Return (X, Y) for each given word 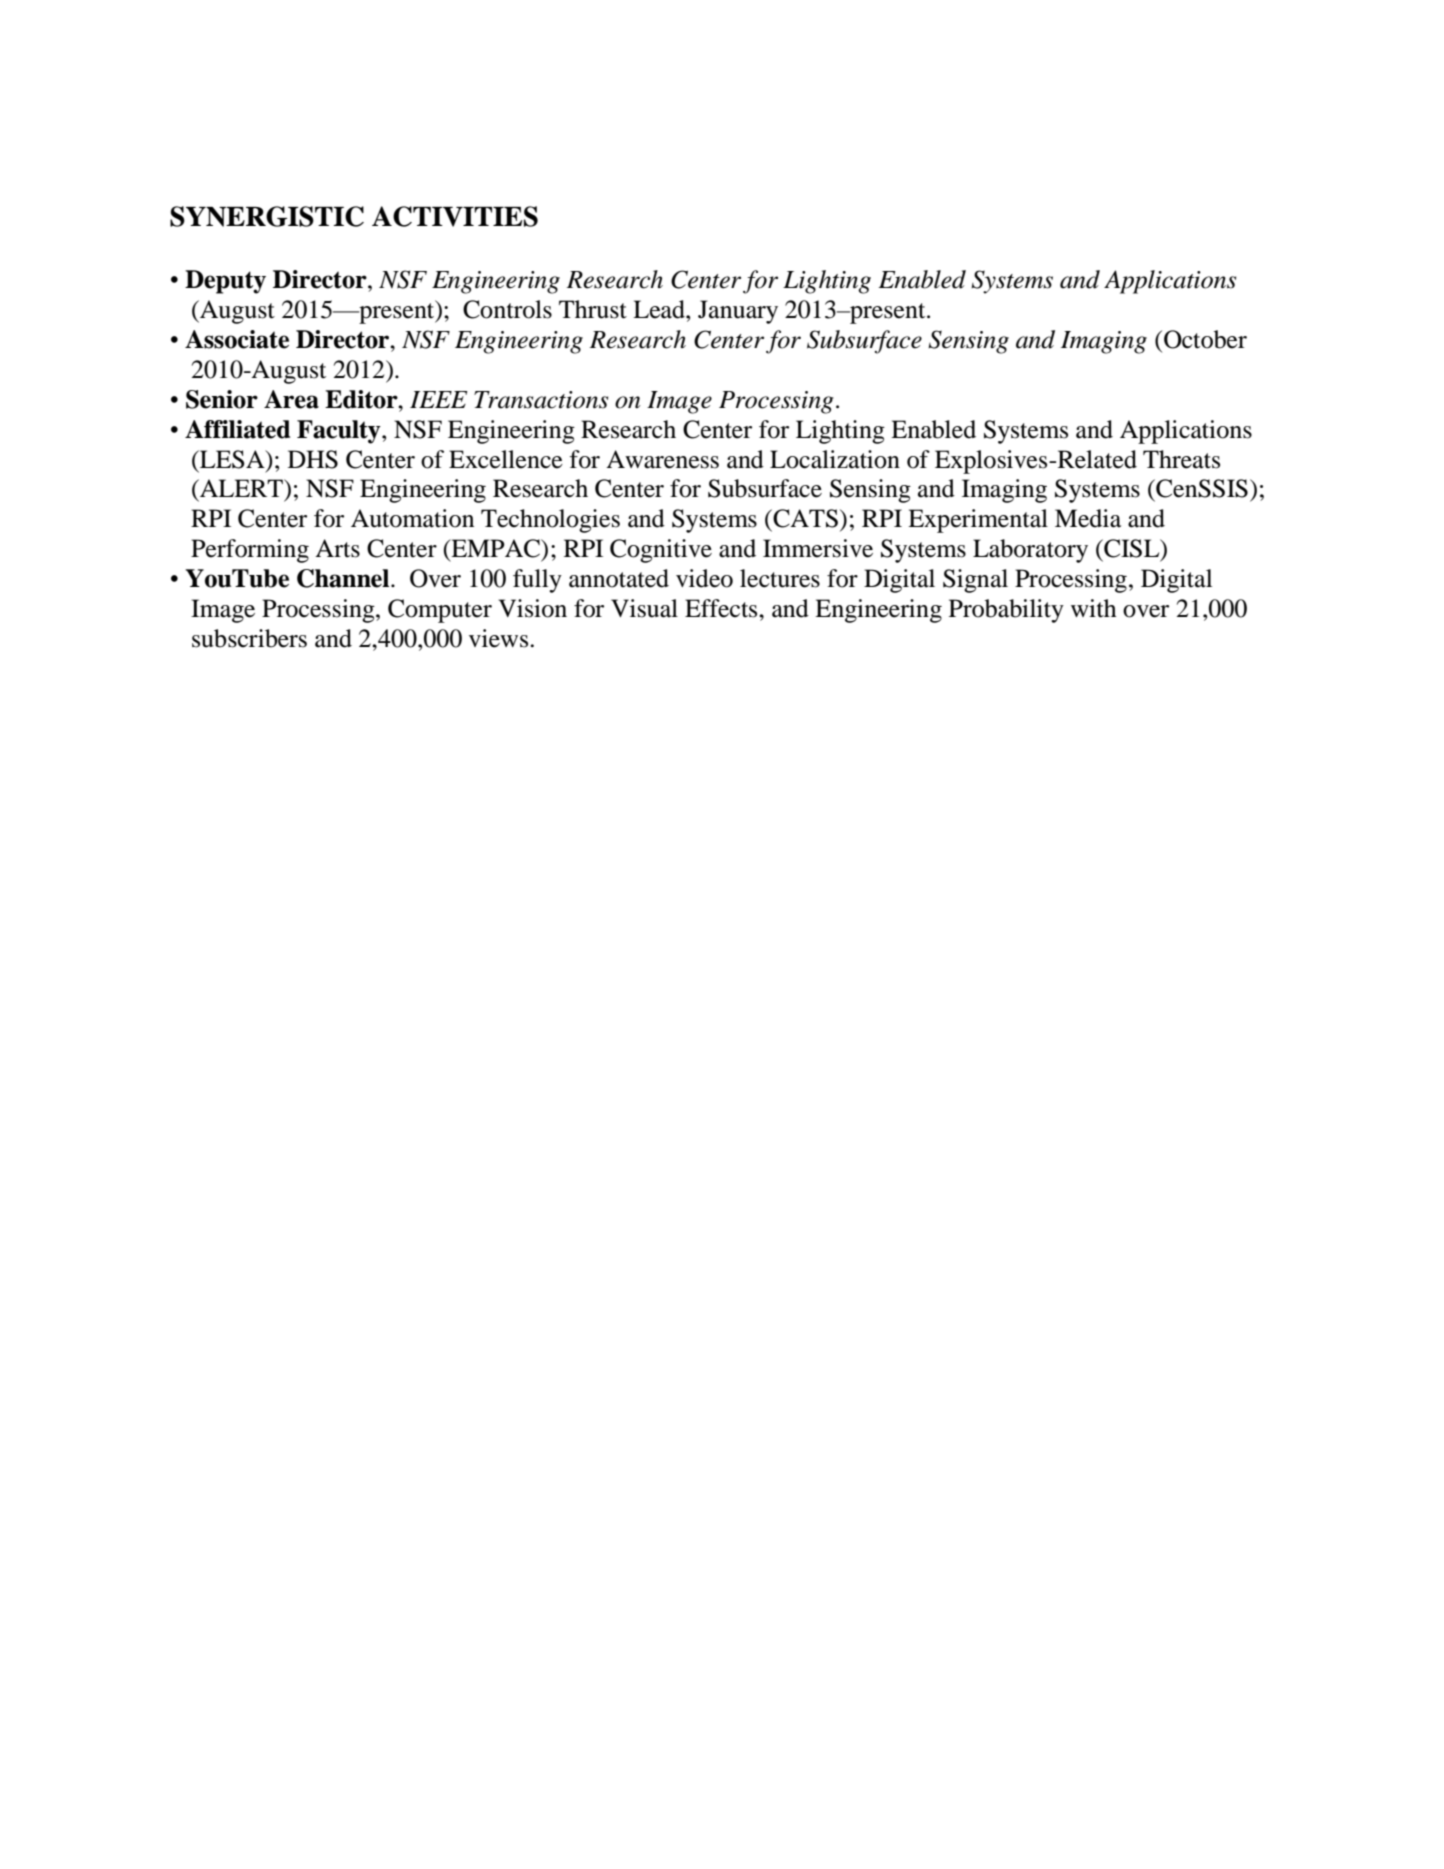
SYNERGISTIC (267, 216)
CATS (804, 518)
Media (1088, 518)
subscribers (249, 638)
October (1205, 339)
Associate (237, 339)
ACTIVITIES (455, 216)
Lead (660, 309)
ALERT (241, 488)
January (738, 312)
